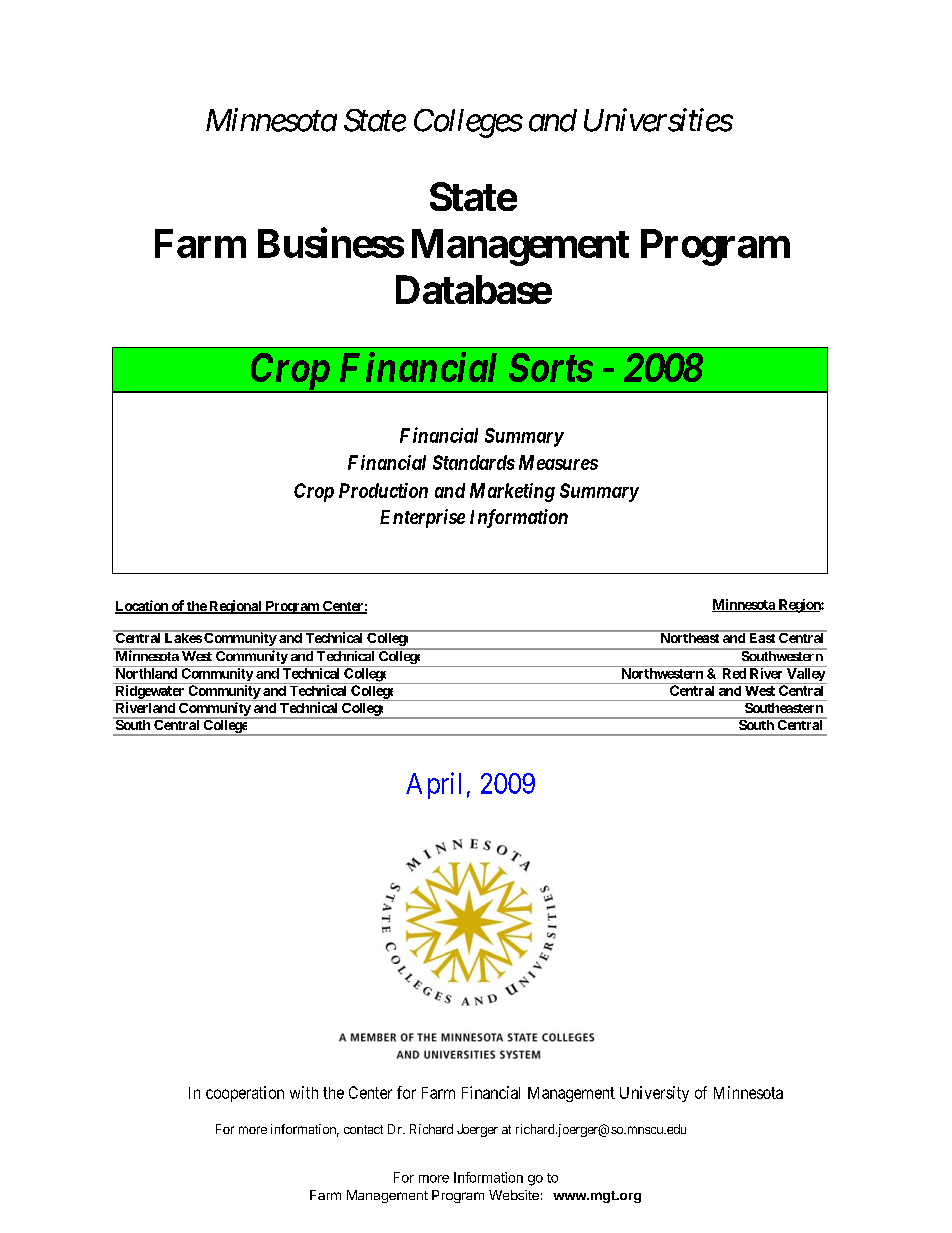  I want to click on Marketing, so click(512, 492).
